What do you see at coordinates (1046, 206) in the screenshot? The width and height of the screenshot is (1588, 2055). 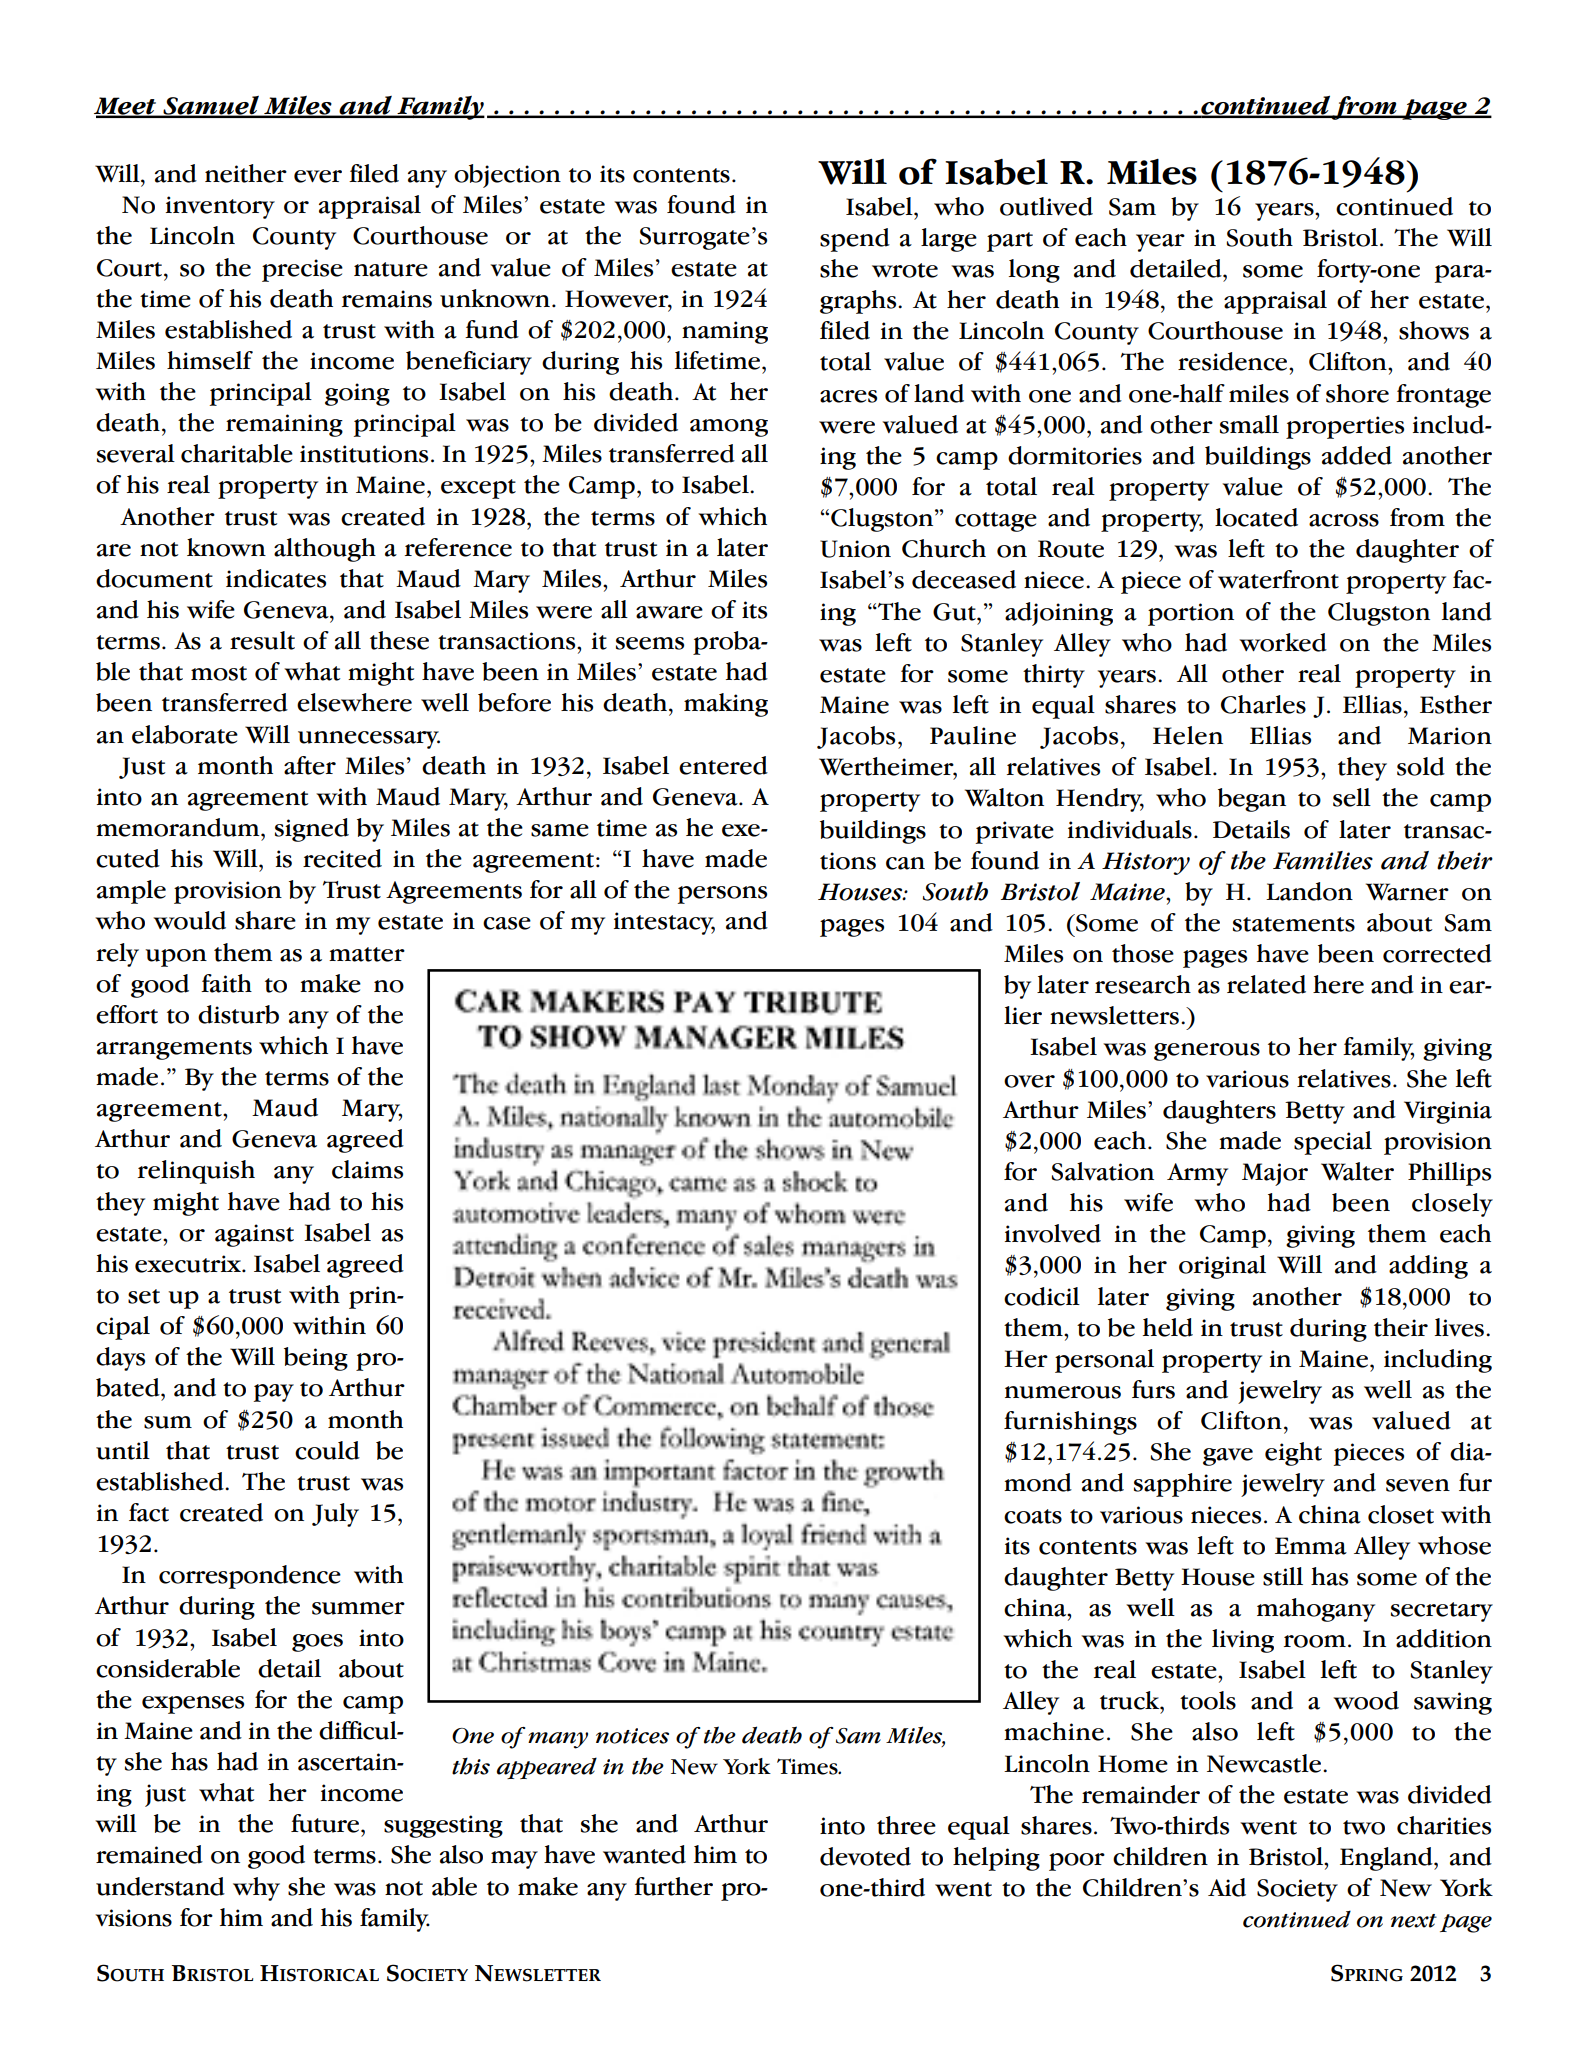 I see `outlived` at bounding box center [1046, 206].
